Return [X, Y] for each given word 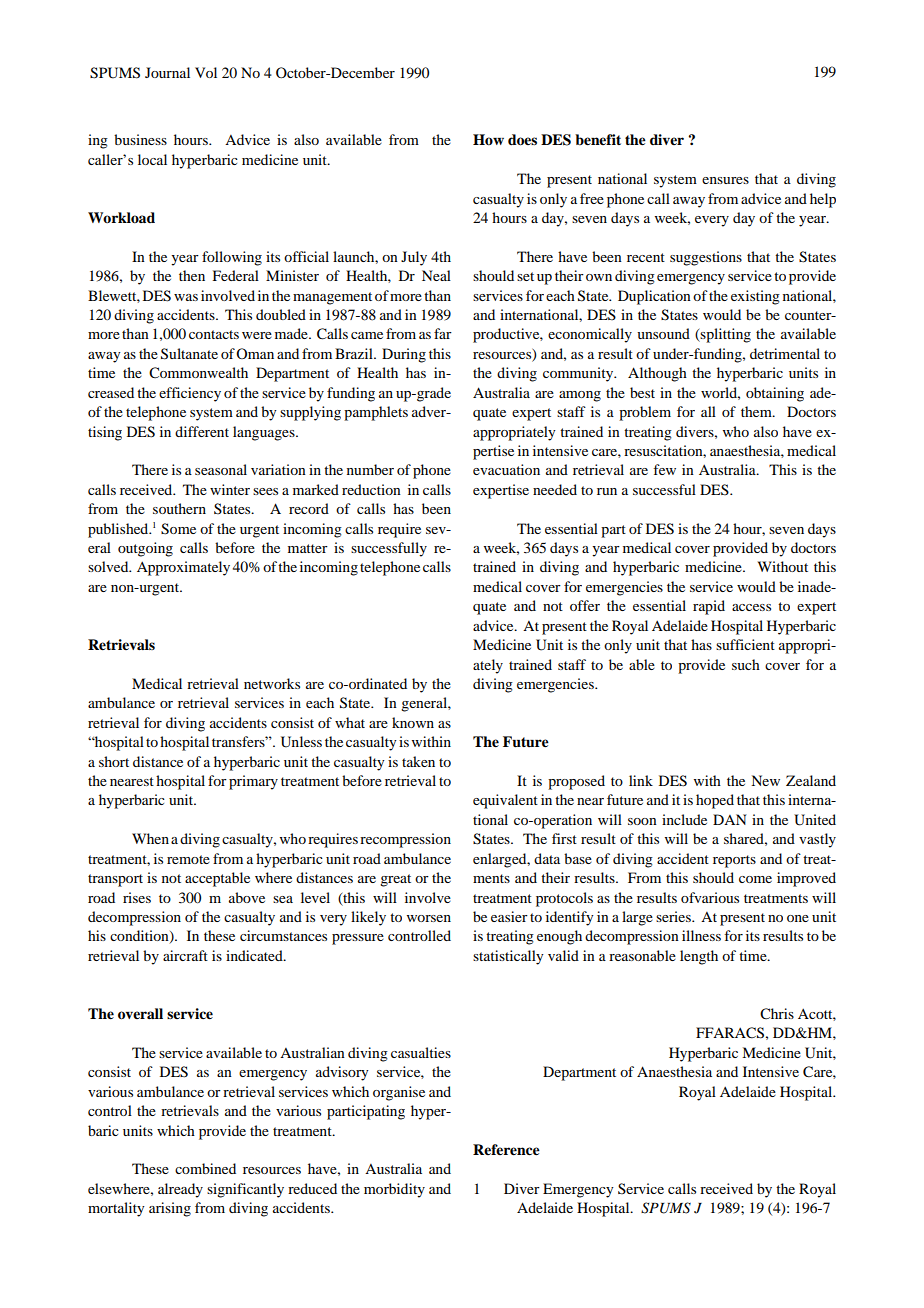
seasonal [221, 469]
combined [205, 1168]
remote [188, 859]
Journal [167, 72]
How [488, 139]
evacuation [506, 469]
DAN [730, 819]
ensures [725, 180]
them [757, 411]
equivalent [505, 801]
